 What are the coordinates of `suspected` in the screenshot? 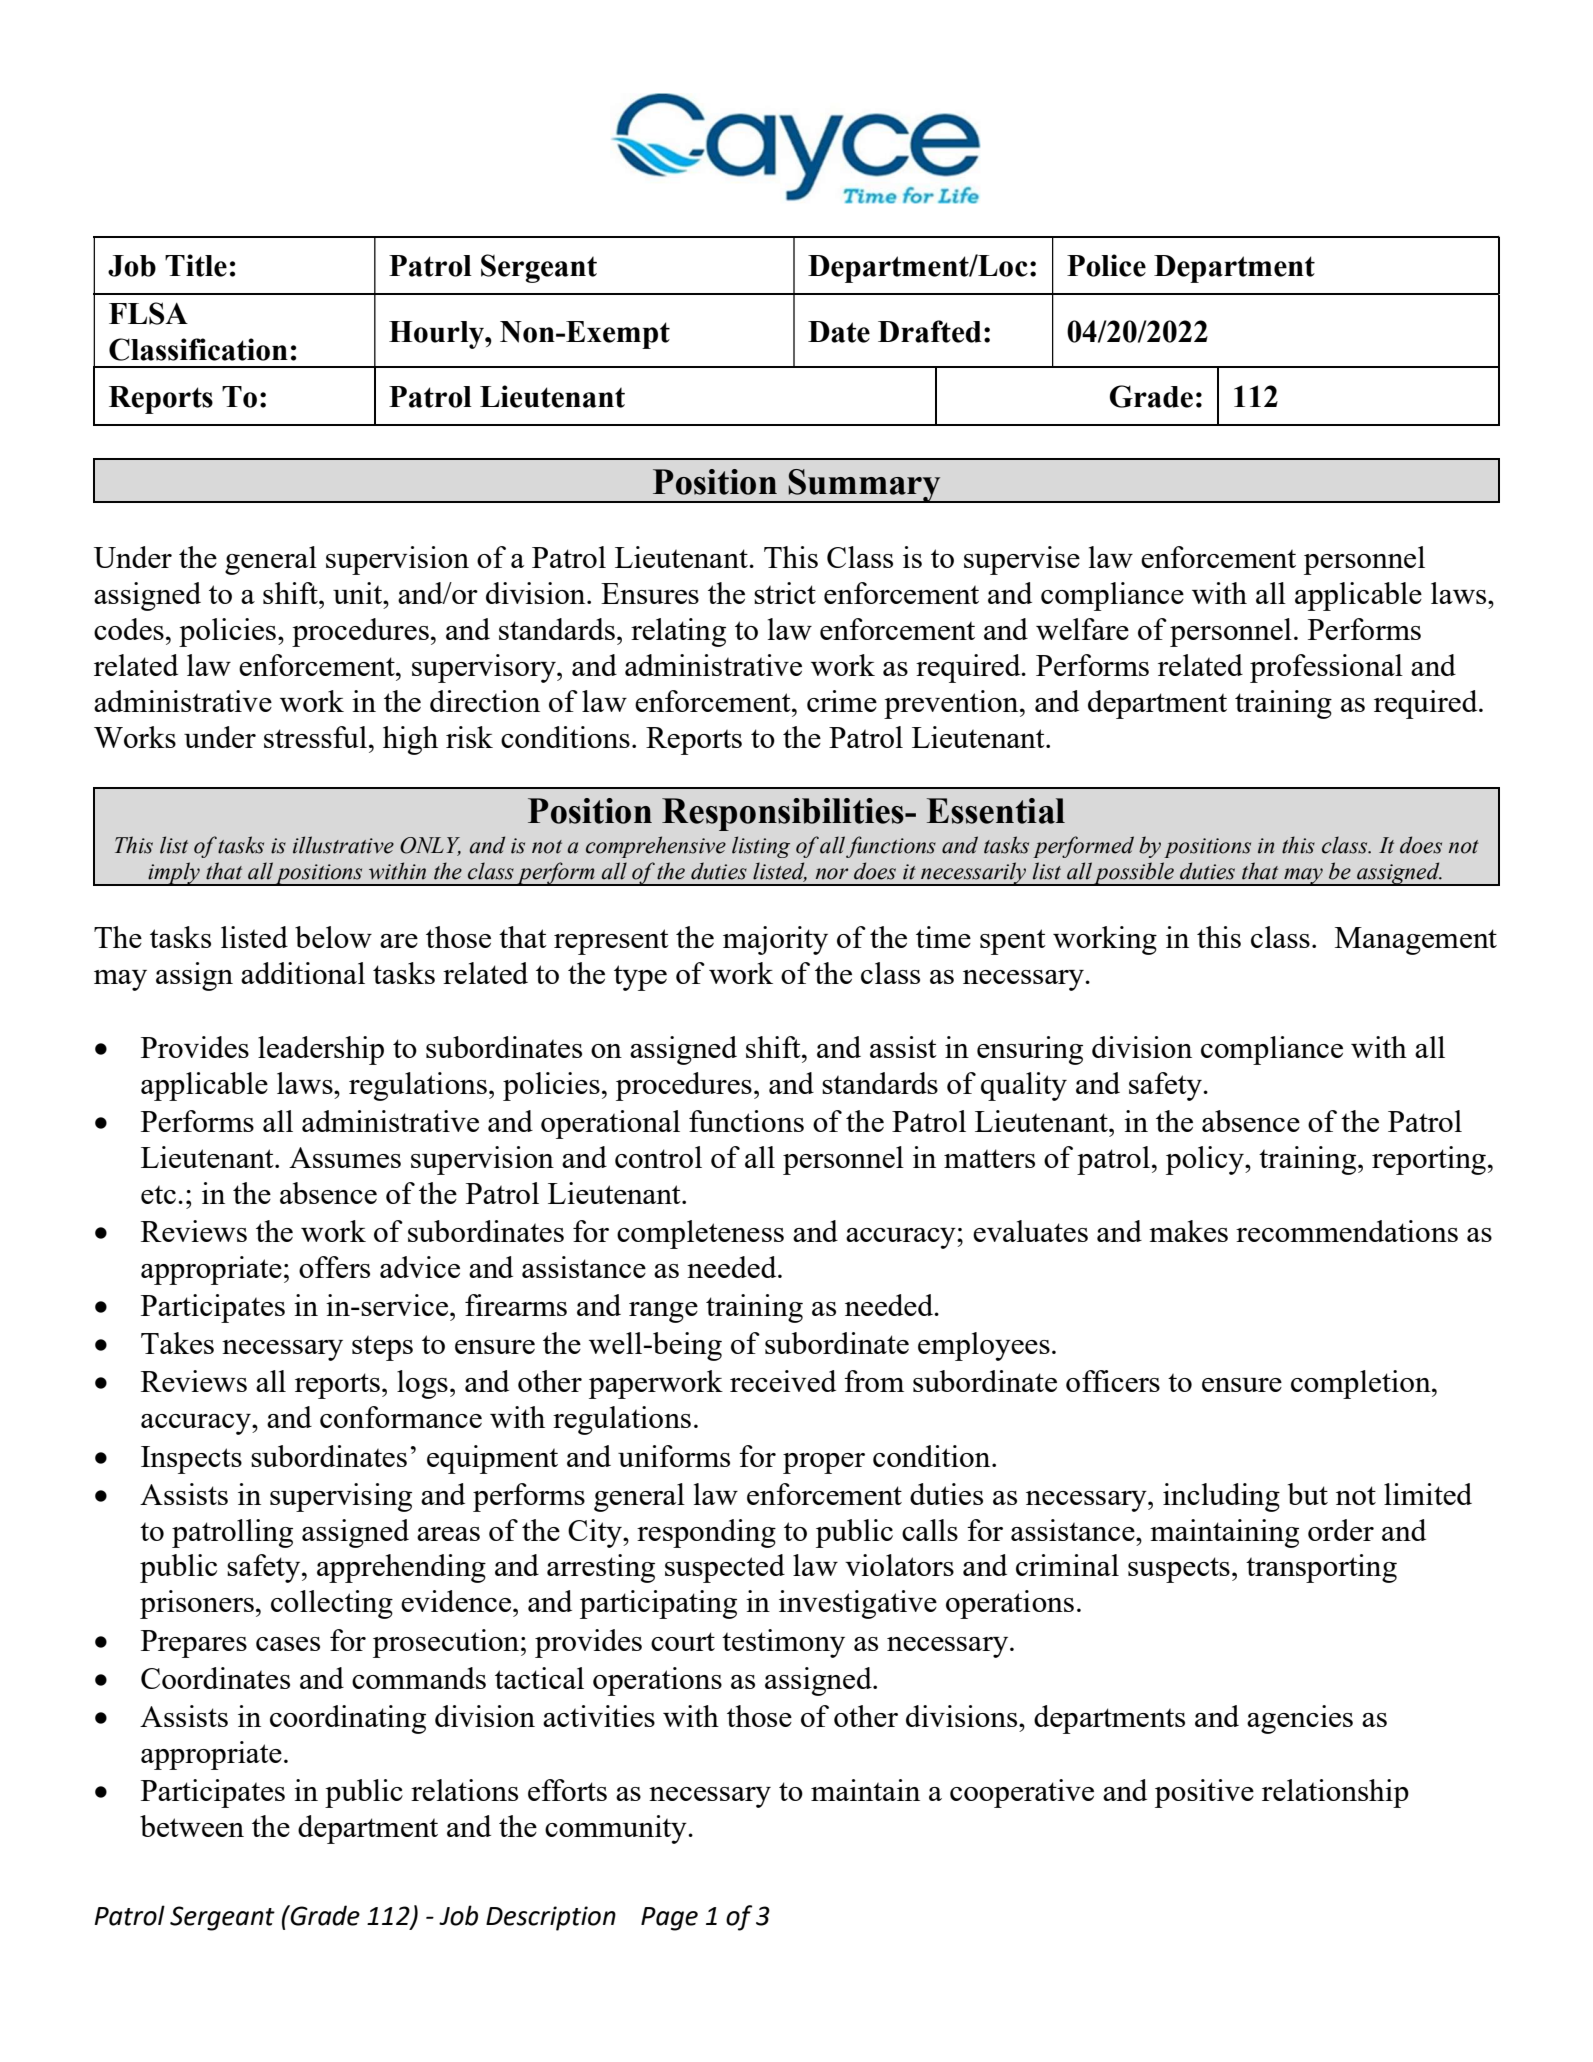 It's located at (725, 1568).
